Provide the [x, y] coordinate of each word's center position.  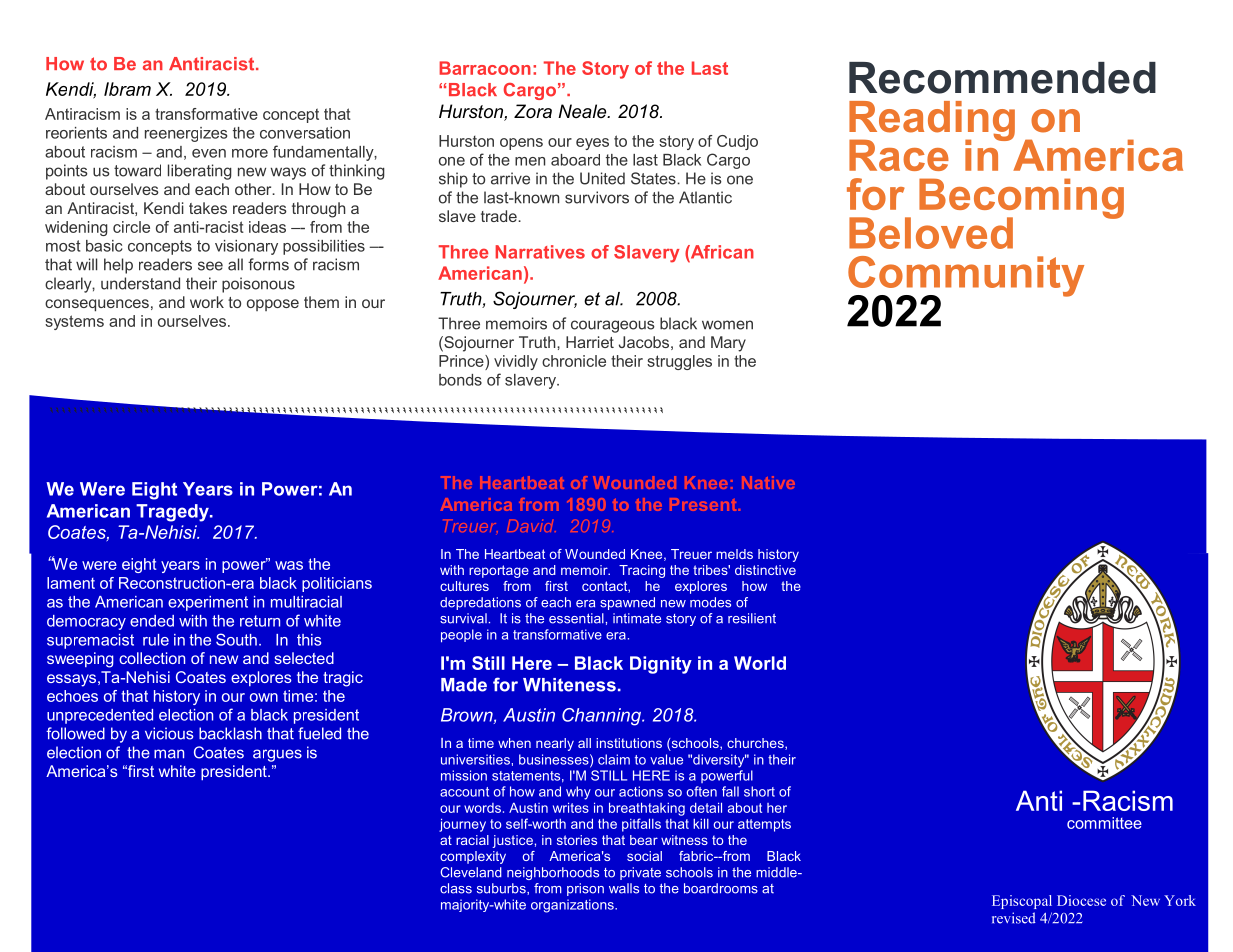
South [236, 639]
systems [74, 322]
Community [966, 277]
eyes [592, 144]
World [760, 663]
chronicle [574, 361]
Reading [932, 122]
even [209, 153]
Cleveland [471, 872]
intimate [637, 618]
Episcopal [1022, 902]
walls [624, 888]
